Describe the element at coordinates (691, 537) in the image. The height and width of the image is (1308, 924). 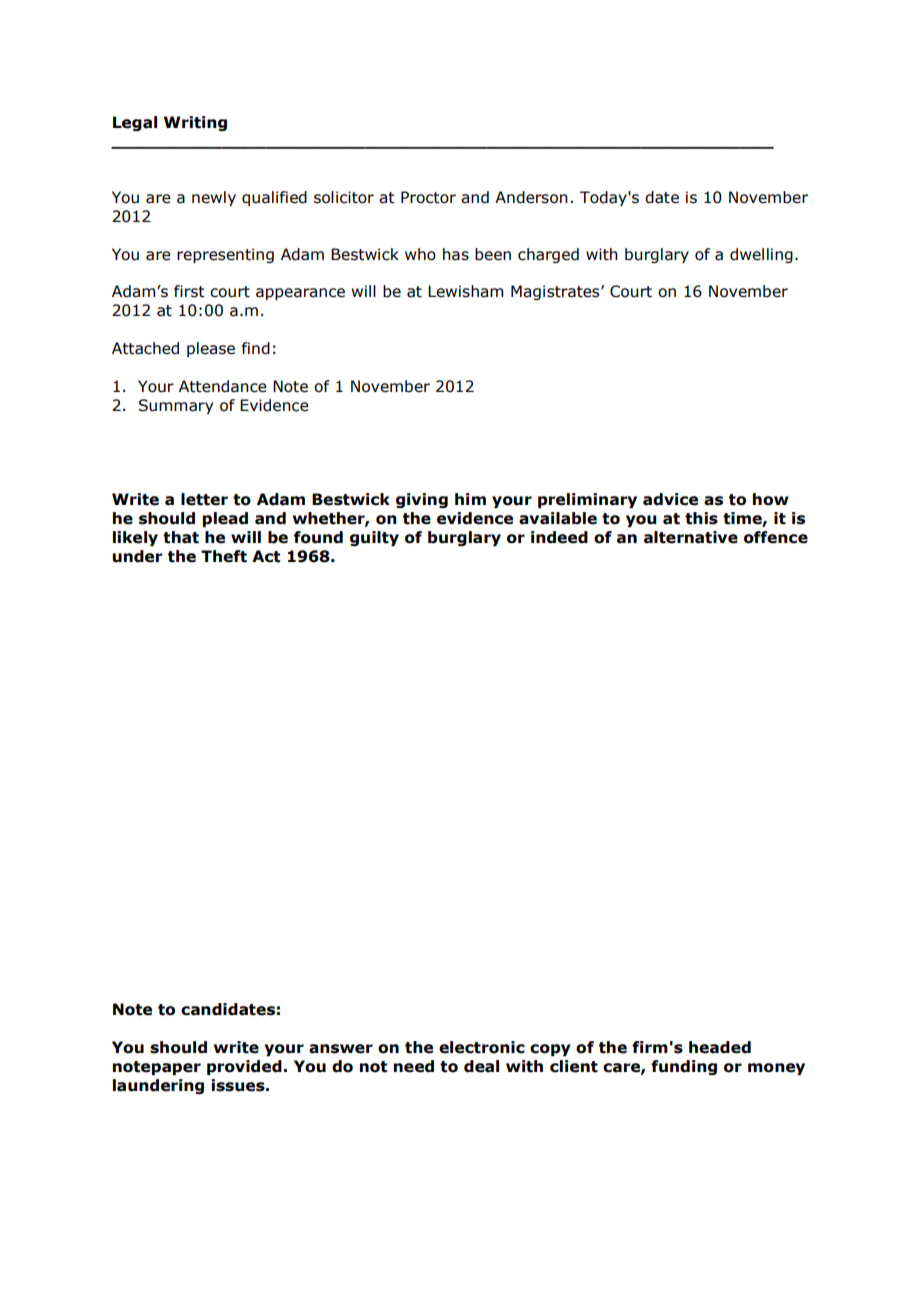
I see `alternative` at that location.
